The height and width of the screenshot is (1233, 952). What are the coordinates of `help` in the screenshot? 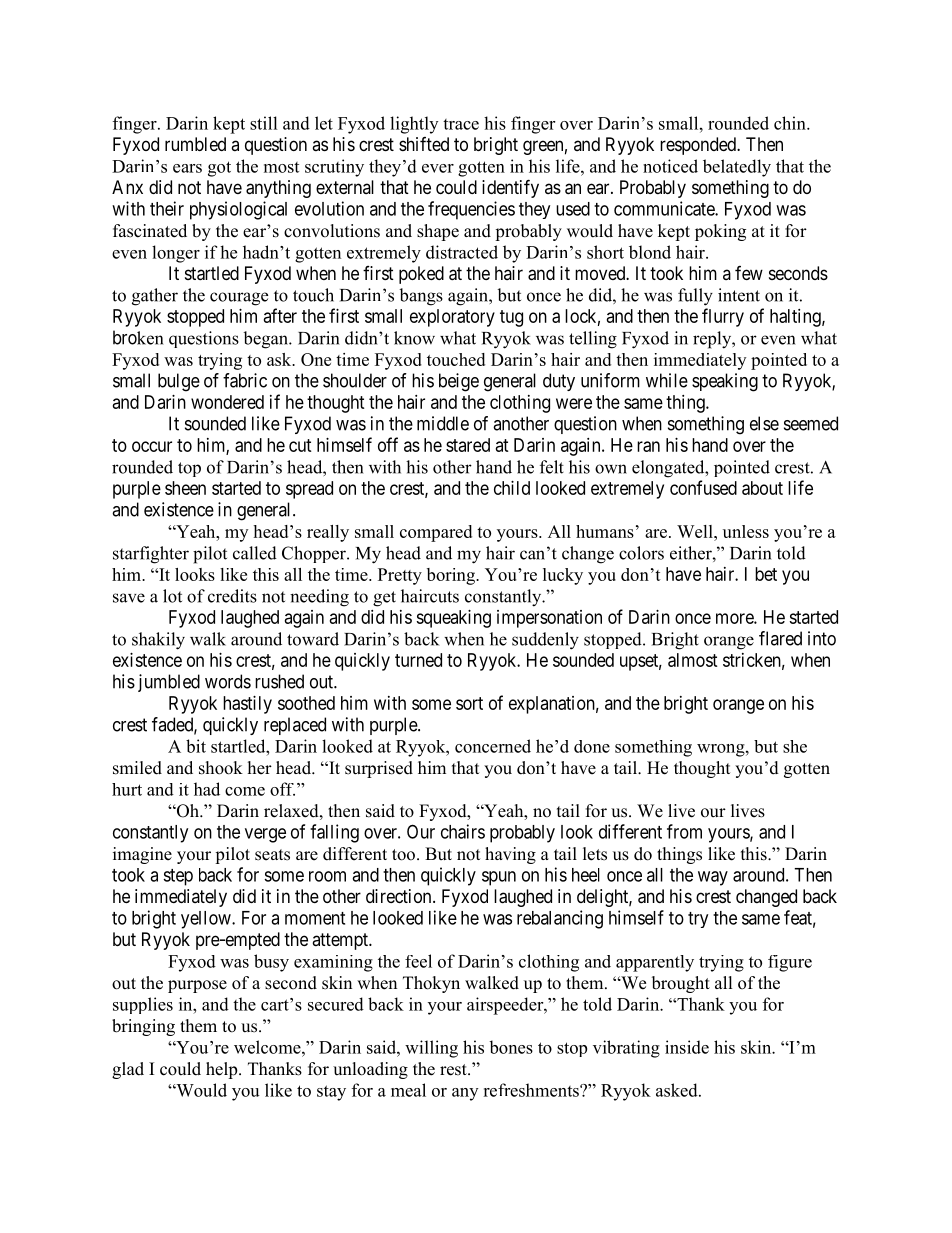 It's located at (223, 1070).
